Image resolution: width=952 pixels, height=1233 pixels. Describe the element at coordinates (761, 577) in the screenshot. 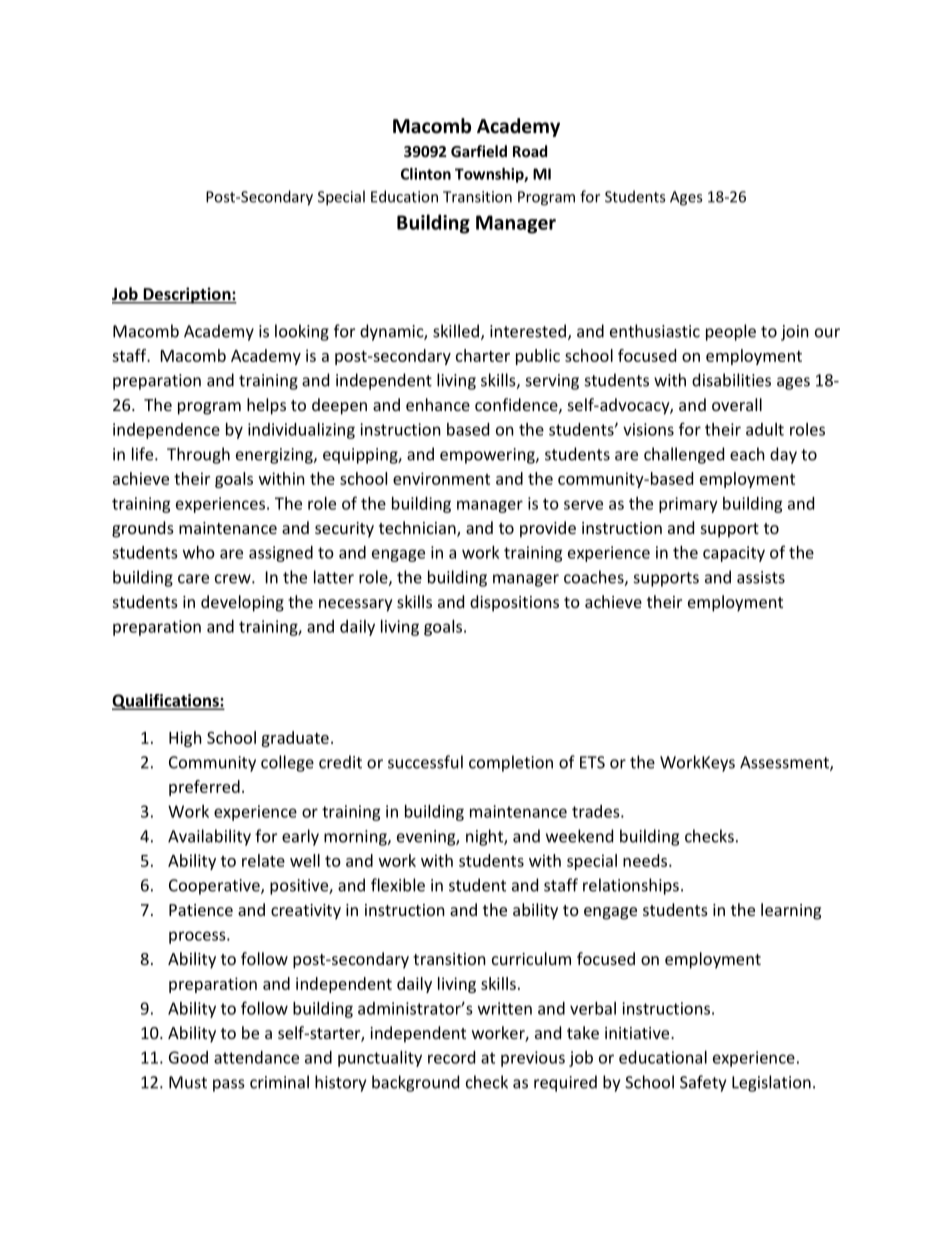

I see `assists` at that location.
